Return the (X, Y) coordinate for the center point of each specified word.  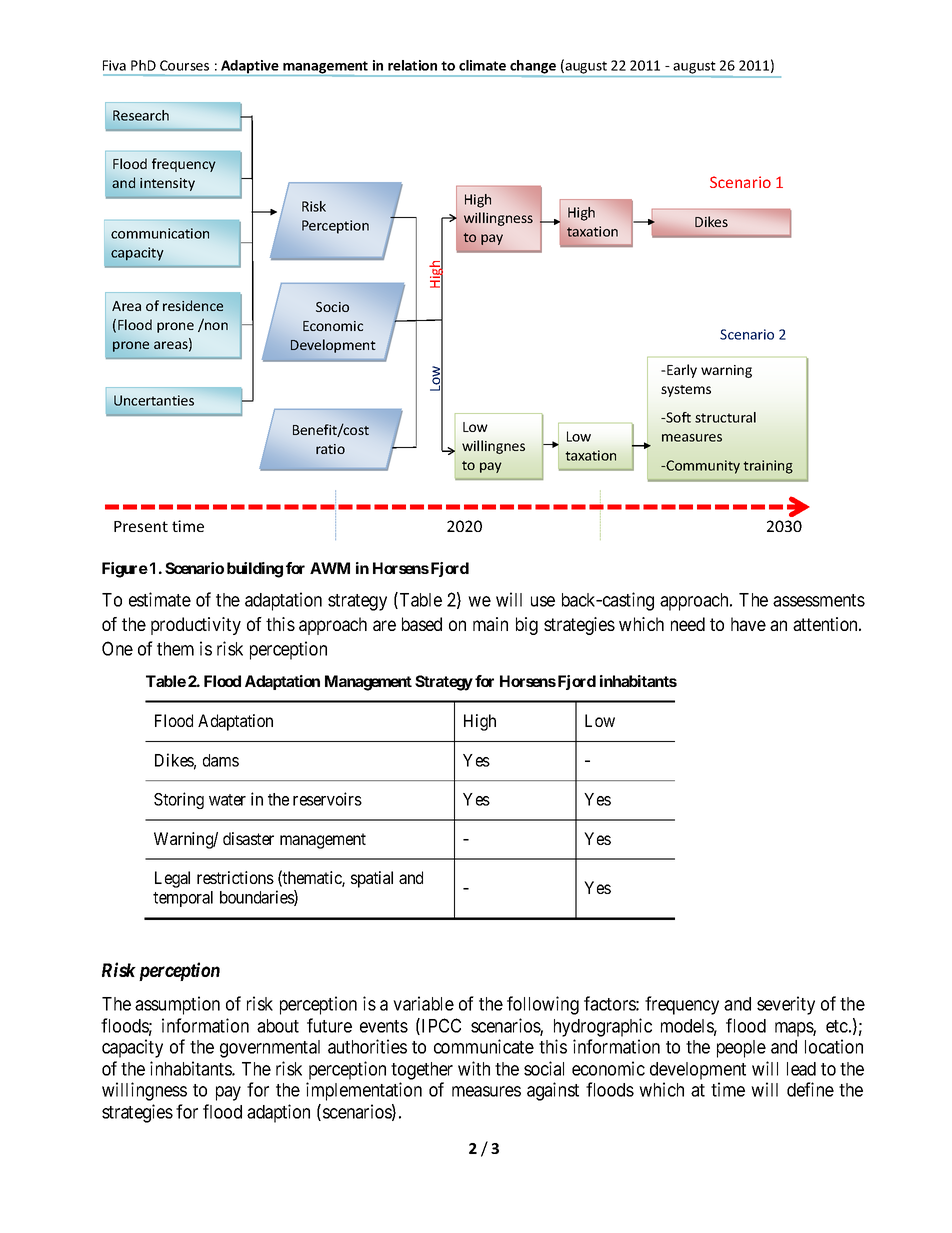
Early (681, 371)
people (741, 1049)
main (490, 624)
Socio (332, 307)
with (474, 1068)
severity (786, 1005)
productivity (196, 626)
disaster (248, 838)
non (215, 325)
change (532, 68)
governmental (270, 1049)
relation (412, 65)
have (748, 624)
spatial (372, 879)
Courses (184, 65)
